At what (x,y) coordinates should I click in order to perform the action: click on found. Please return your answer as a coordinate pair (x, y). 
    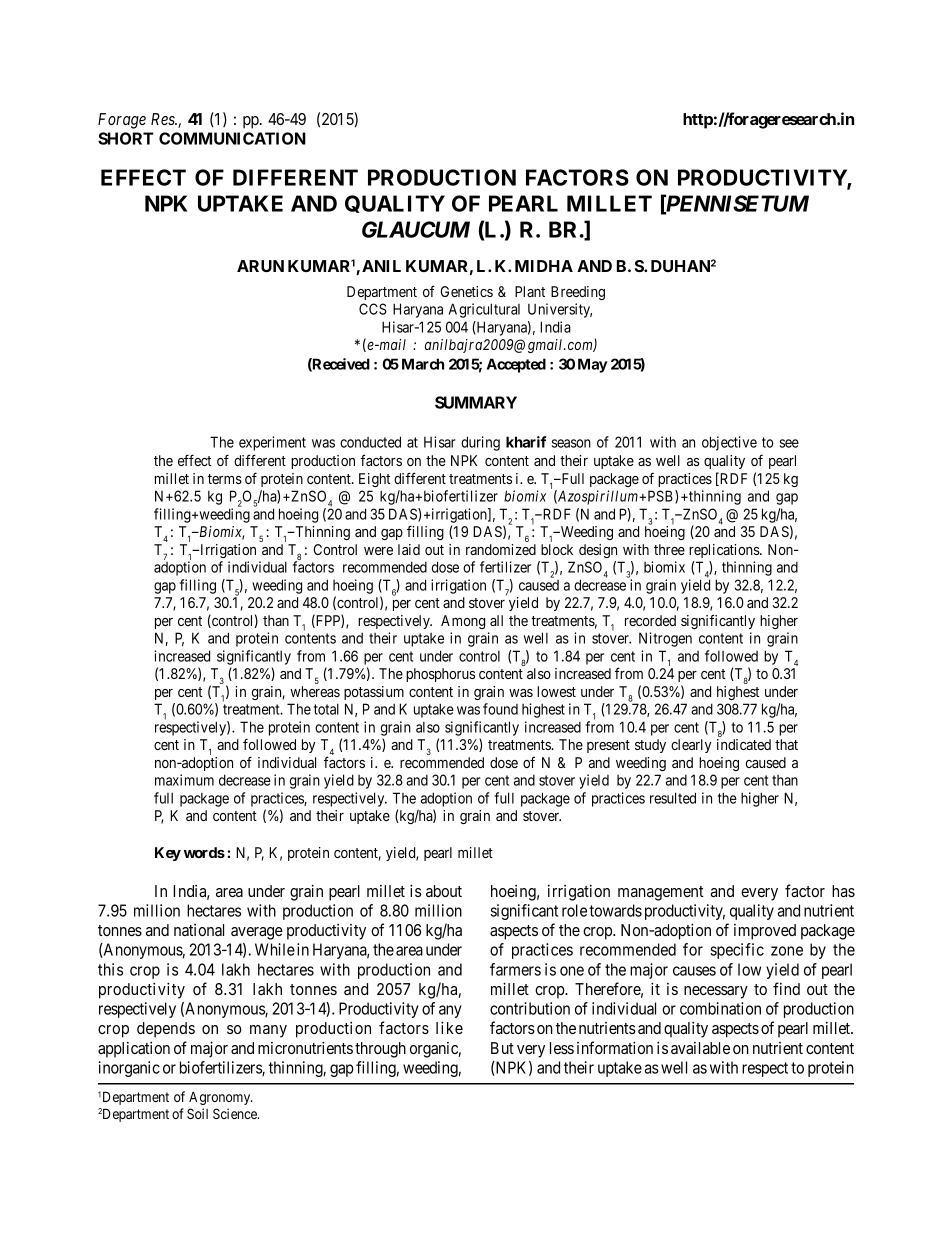
    Looking at the image, I should click on (500, 709).
